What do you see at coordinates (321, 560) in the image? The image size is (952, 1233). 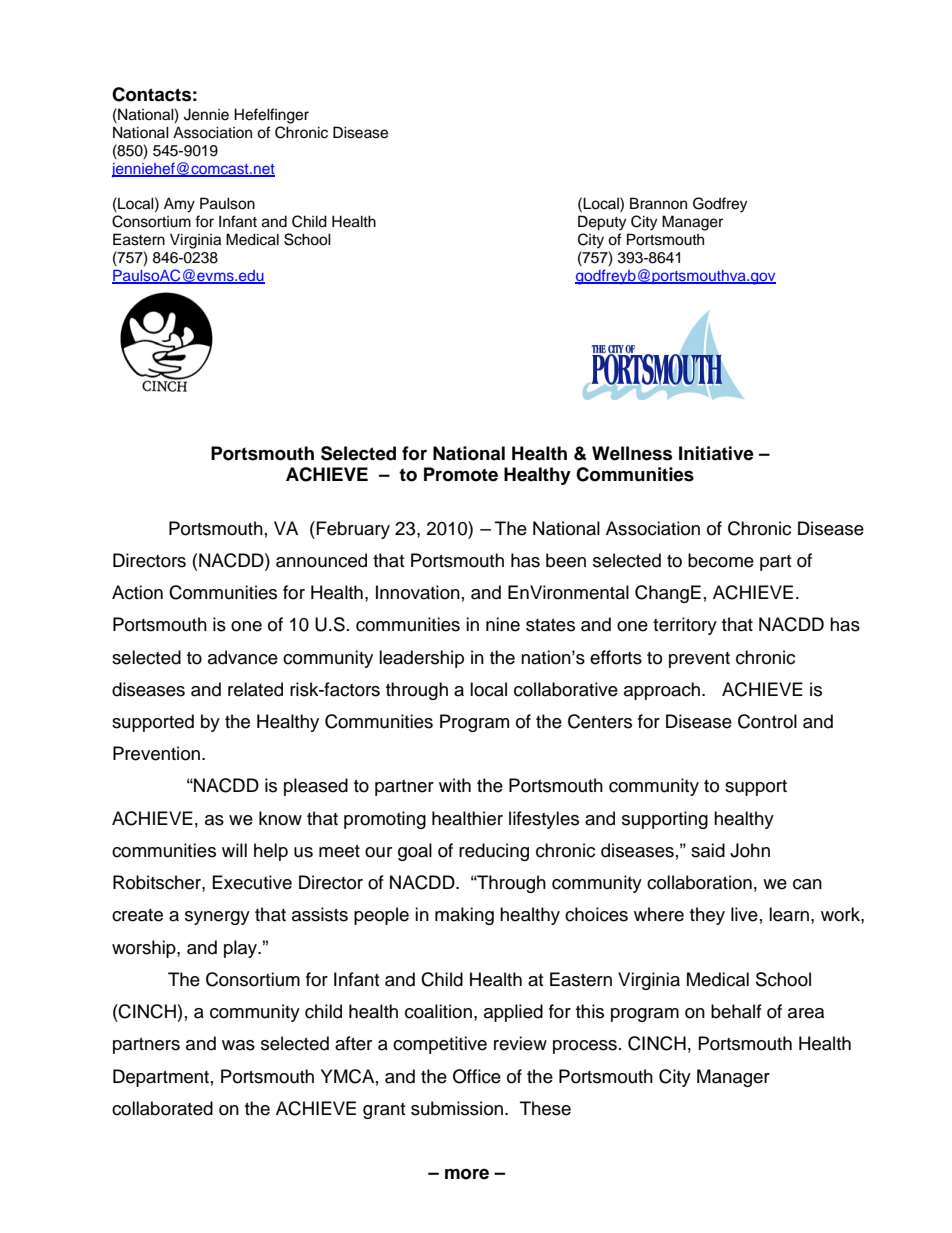 I see `announced` at bounding box center [321, 560].
